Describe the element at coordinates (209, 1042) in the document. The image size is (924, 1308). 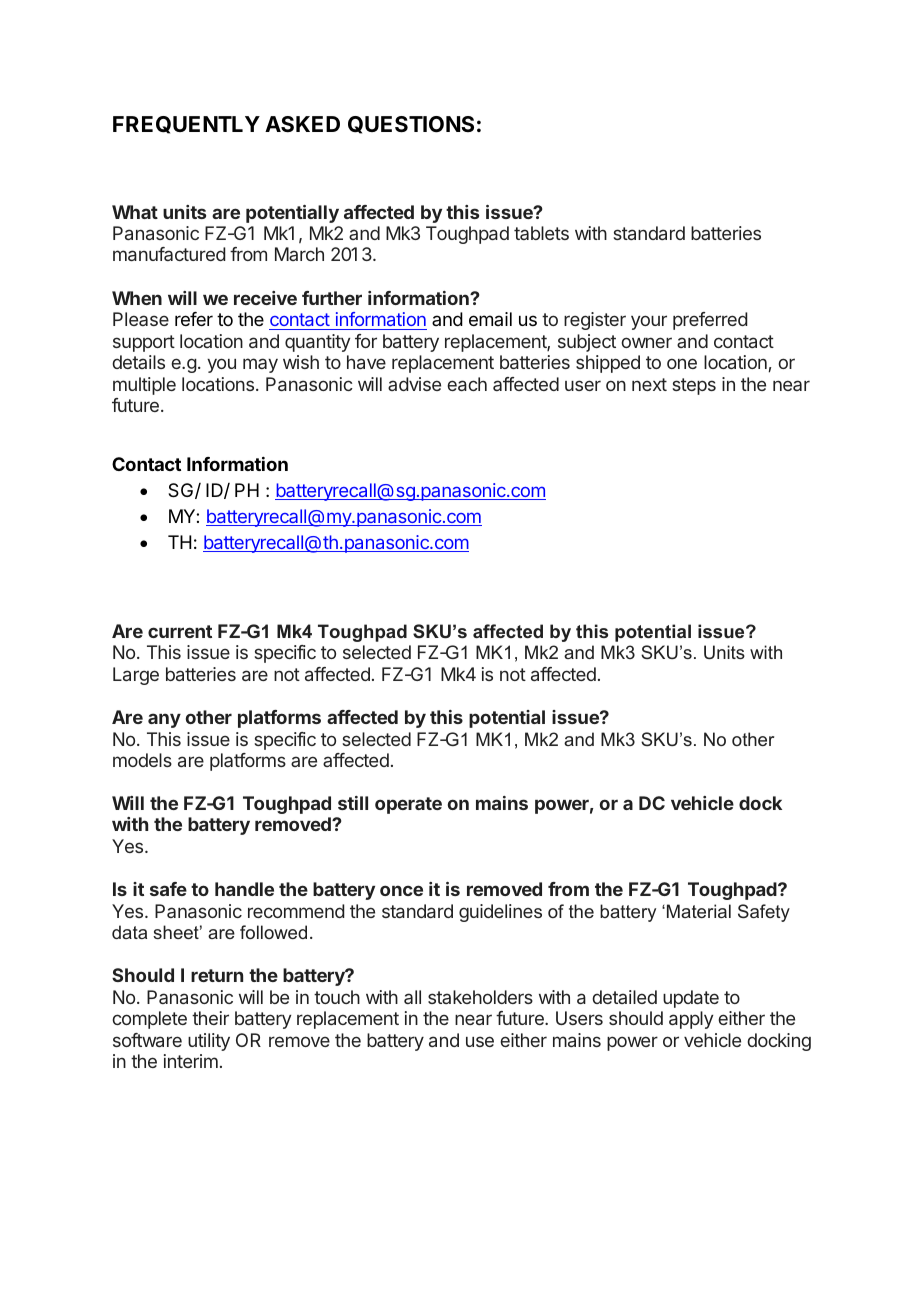
I see `utility` at that location.
